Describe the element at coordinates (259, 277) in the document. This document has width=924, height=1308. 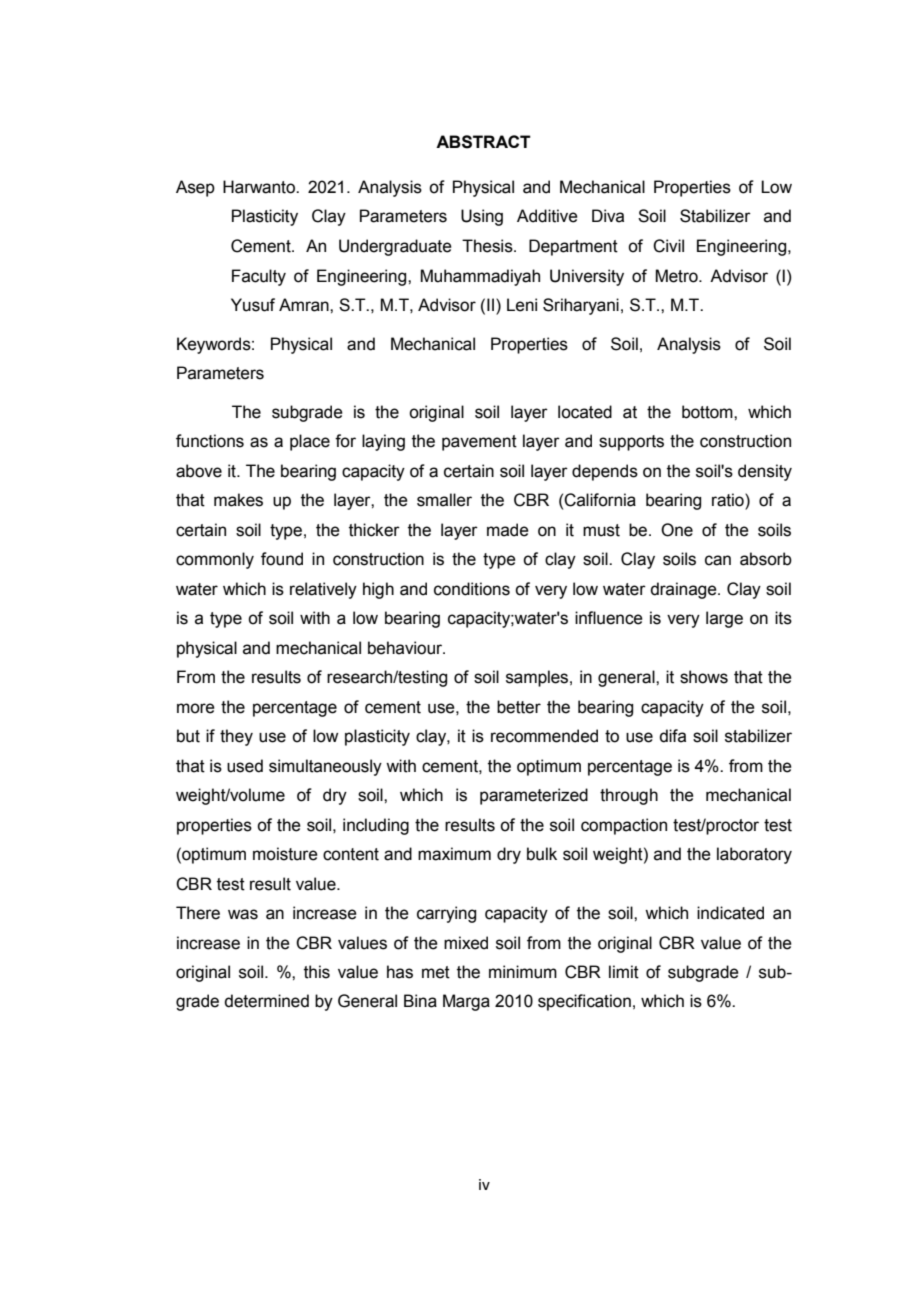
I see `Faculty` at that location.
